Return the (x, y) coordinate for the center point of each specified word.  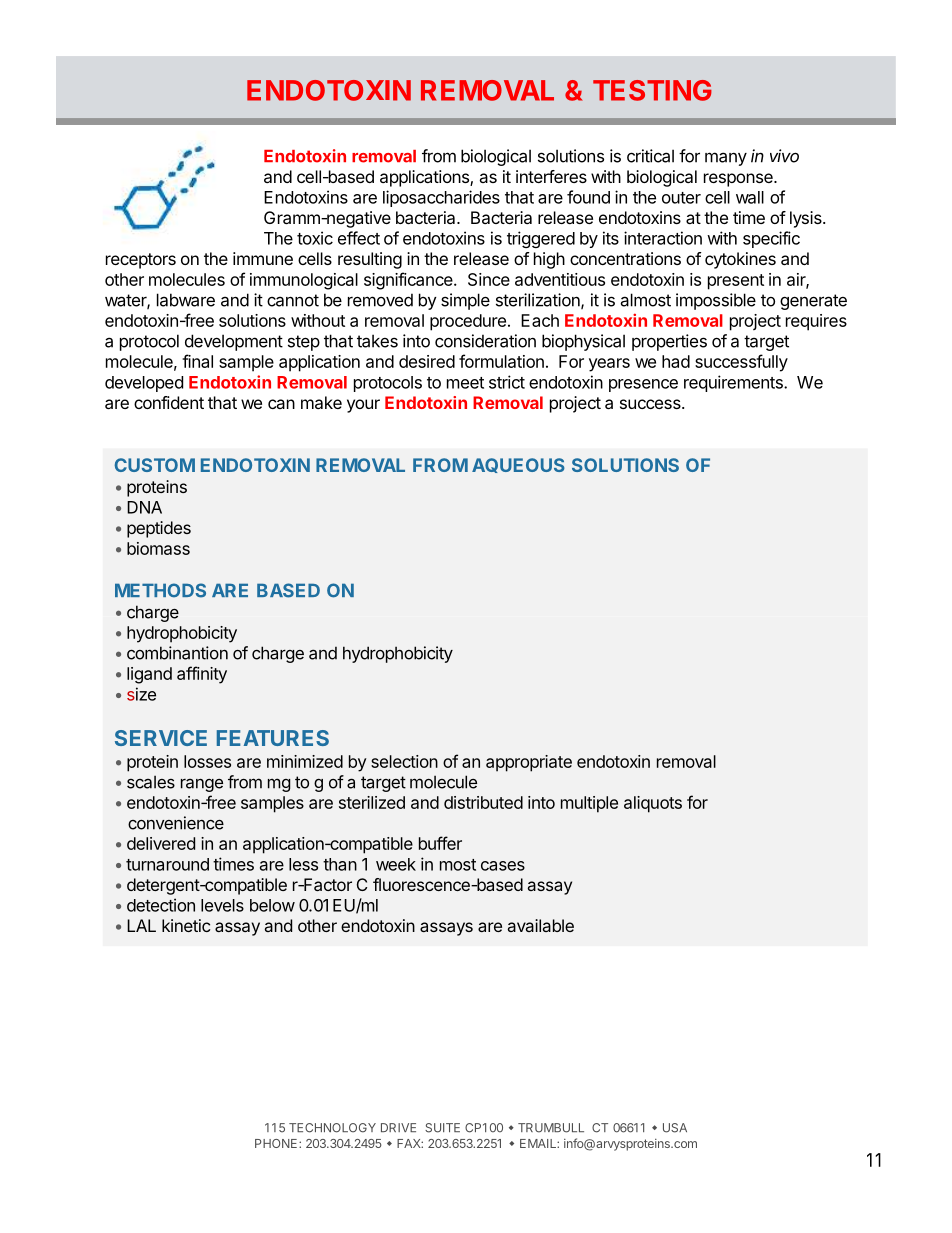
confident (169, 402)
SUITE (442, 1128)
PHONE (277, 1143)
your (363, 406)
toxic (315, 238)
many (726, 159)
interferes (551, 176)
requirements (734, 383)
